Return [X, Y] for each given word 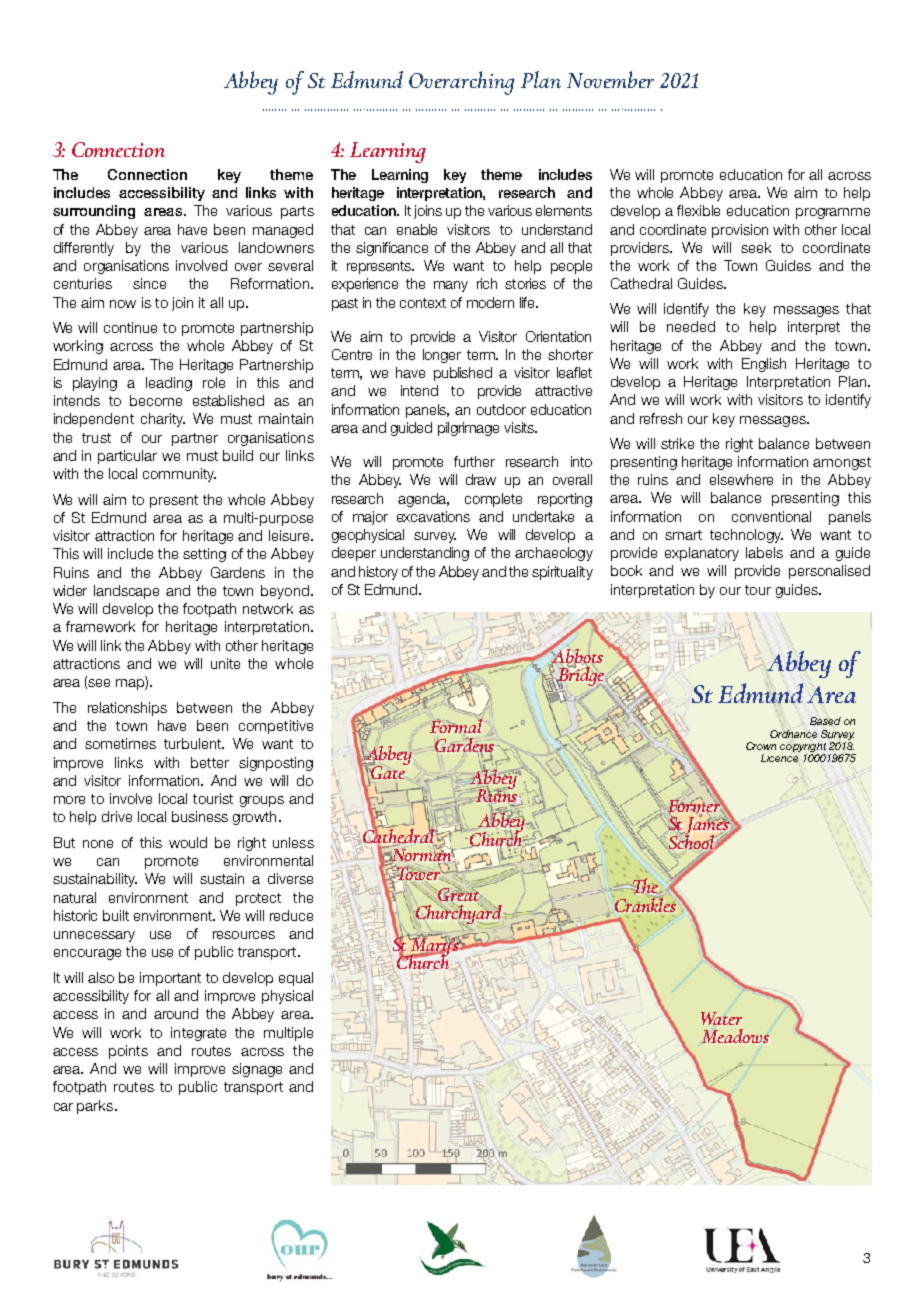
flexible [698, 210]
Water [721, 1018]
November [610, 79]
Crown [761, 746]
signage [257, 1070]
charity [163, 420]
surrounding [94, 212]
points [128, 1052]
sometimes [120, 743]
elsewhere [741, 479]
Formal [456, 727]
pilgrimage [468, 429]
